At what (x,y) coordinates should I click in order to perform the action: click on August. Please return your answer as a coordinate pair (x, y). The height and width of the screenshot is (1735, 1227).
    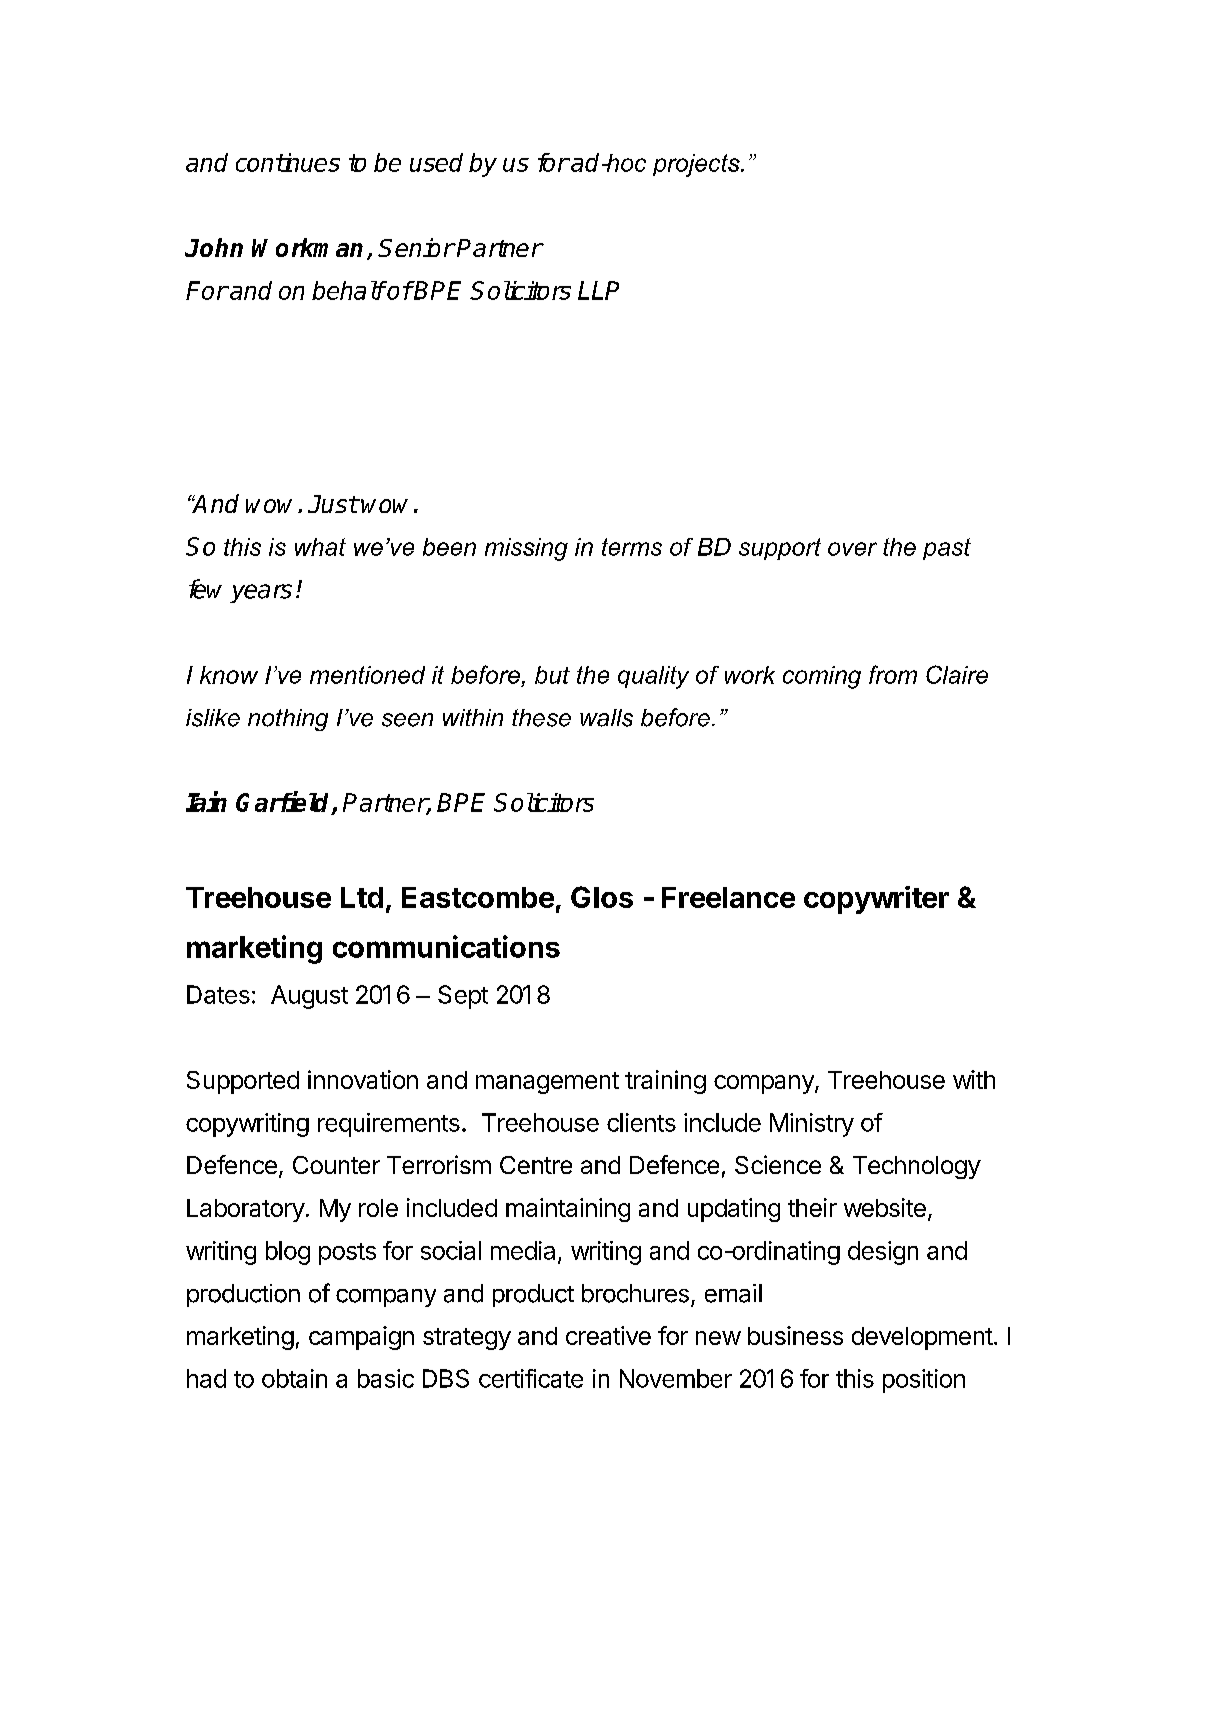
    Looking at the image, I should click on (309, 997).
